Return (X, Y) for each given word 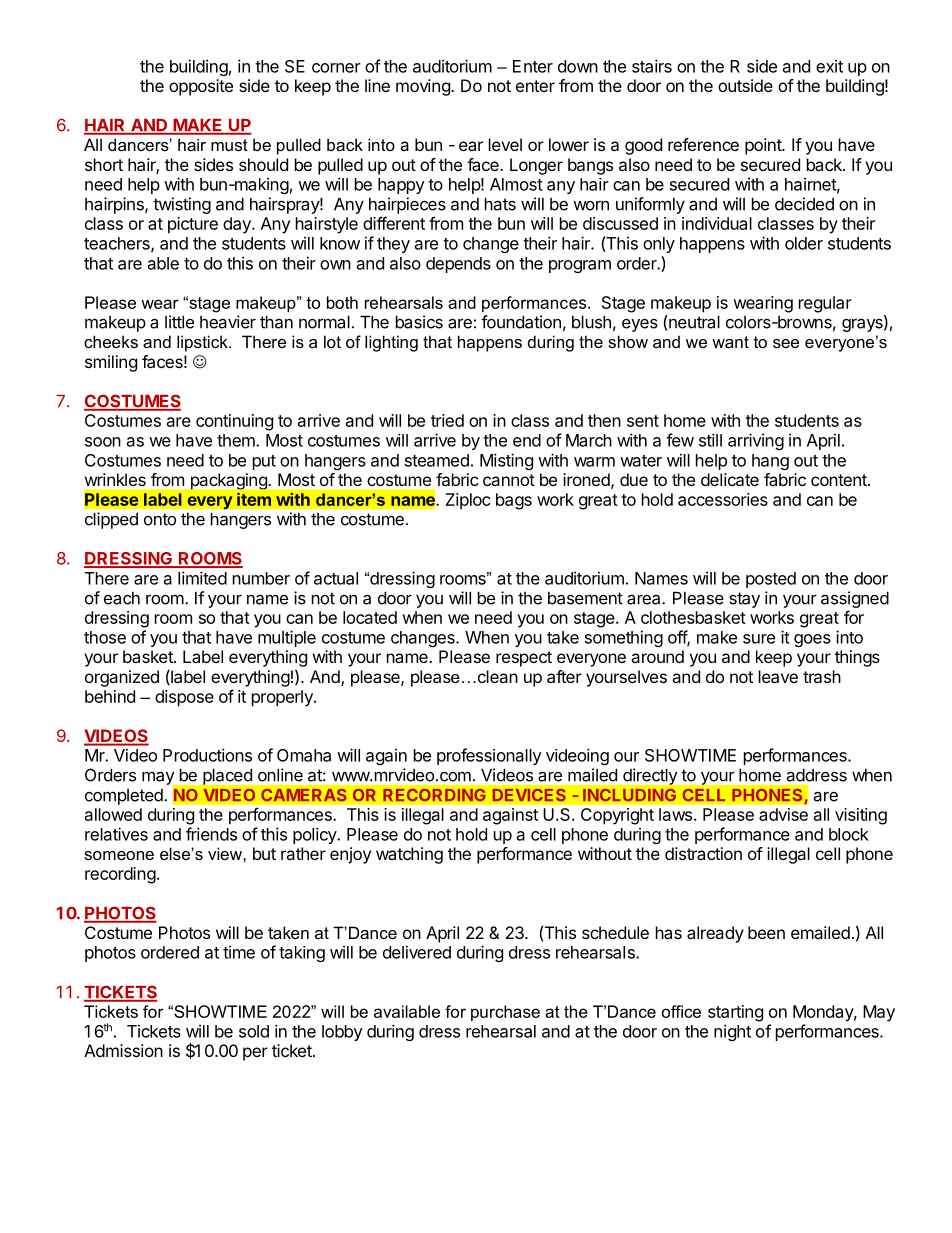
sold (254, 1031)
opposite (201, 87)
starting (735, 1013)
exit (829, 66)
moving (424, 87)
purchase (505, 1013)
